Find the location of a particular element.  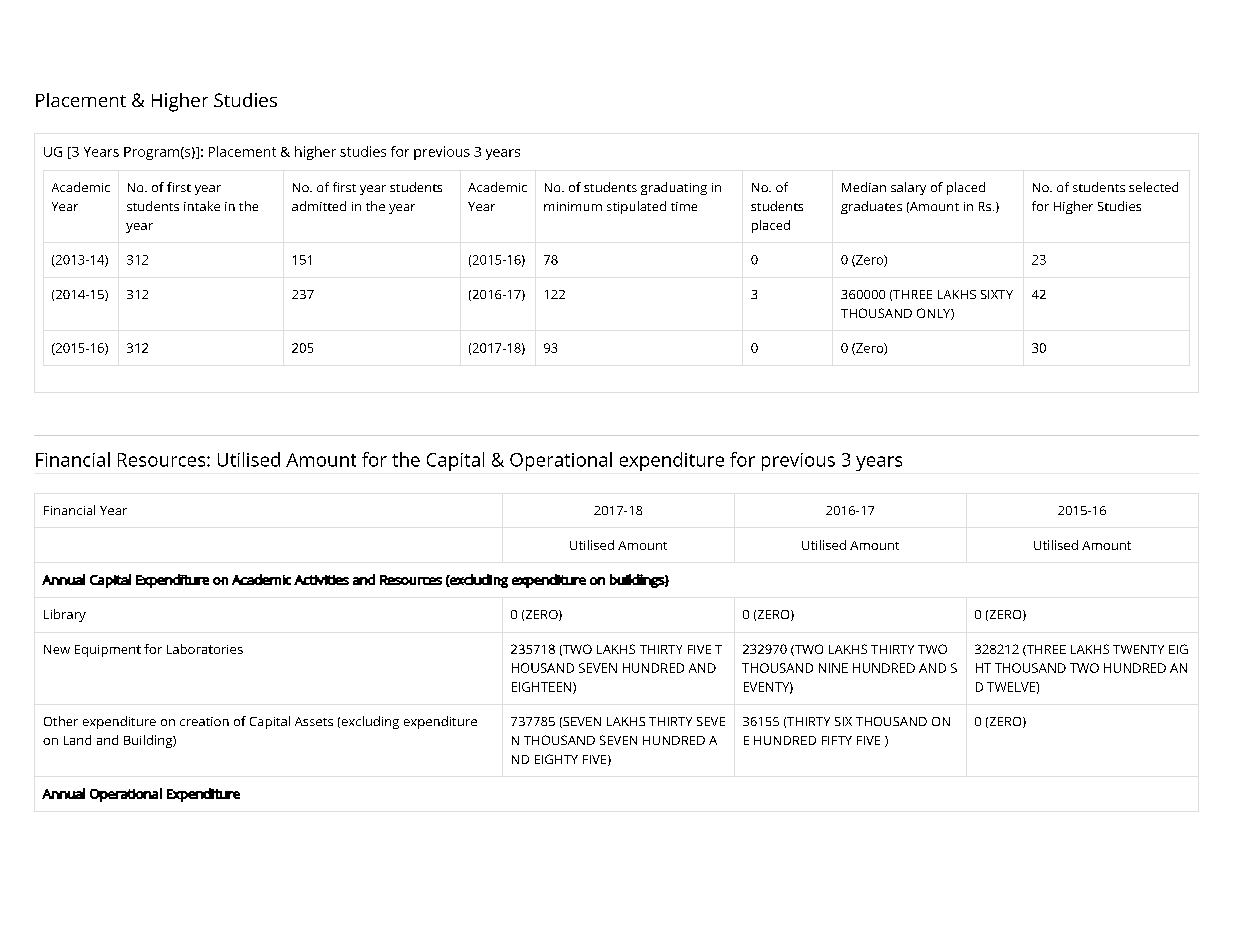

minimum is located at coordinates (573, 206).
